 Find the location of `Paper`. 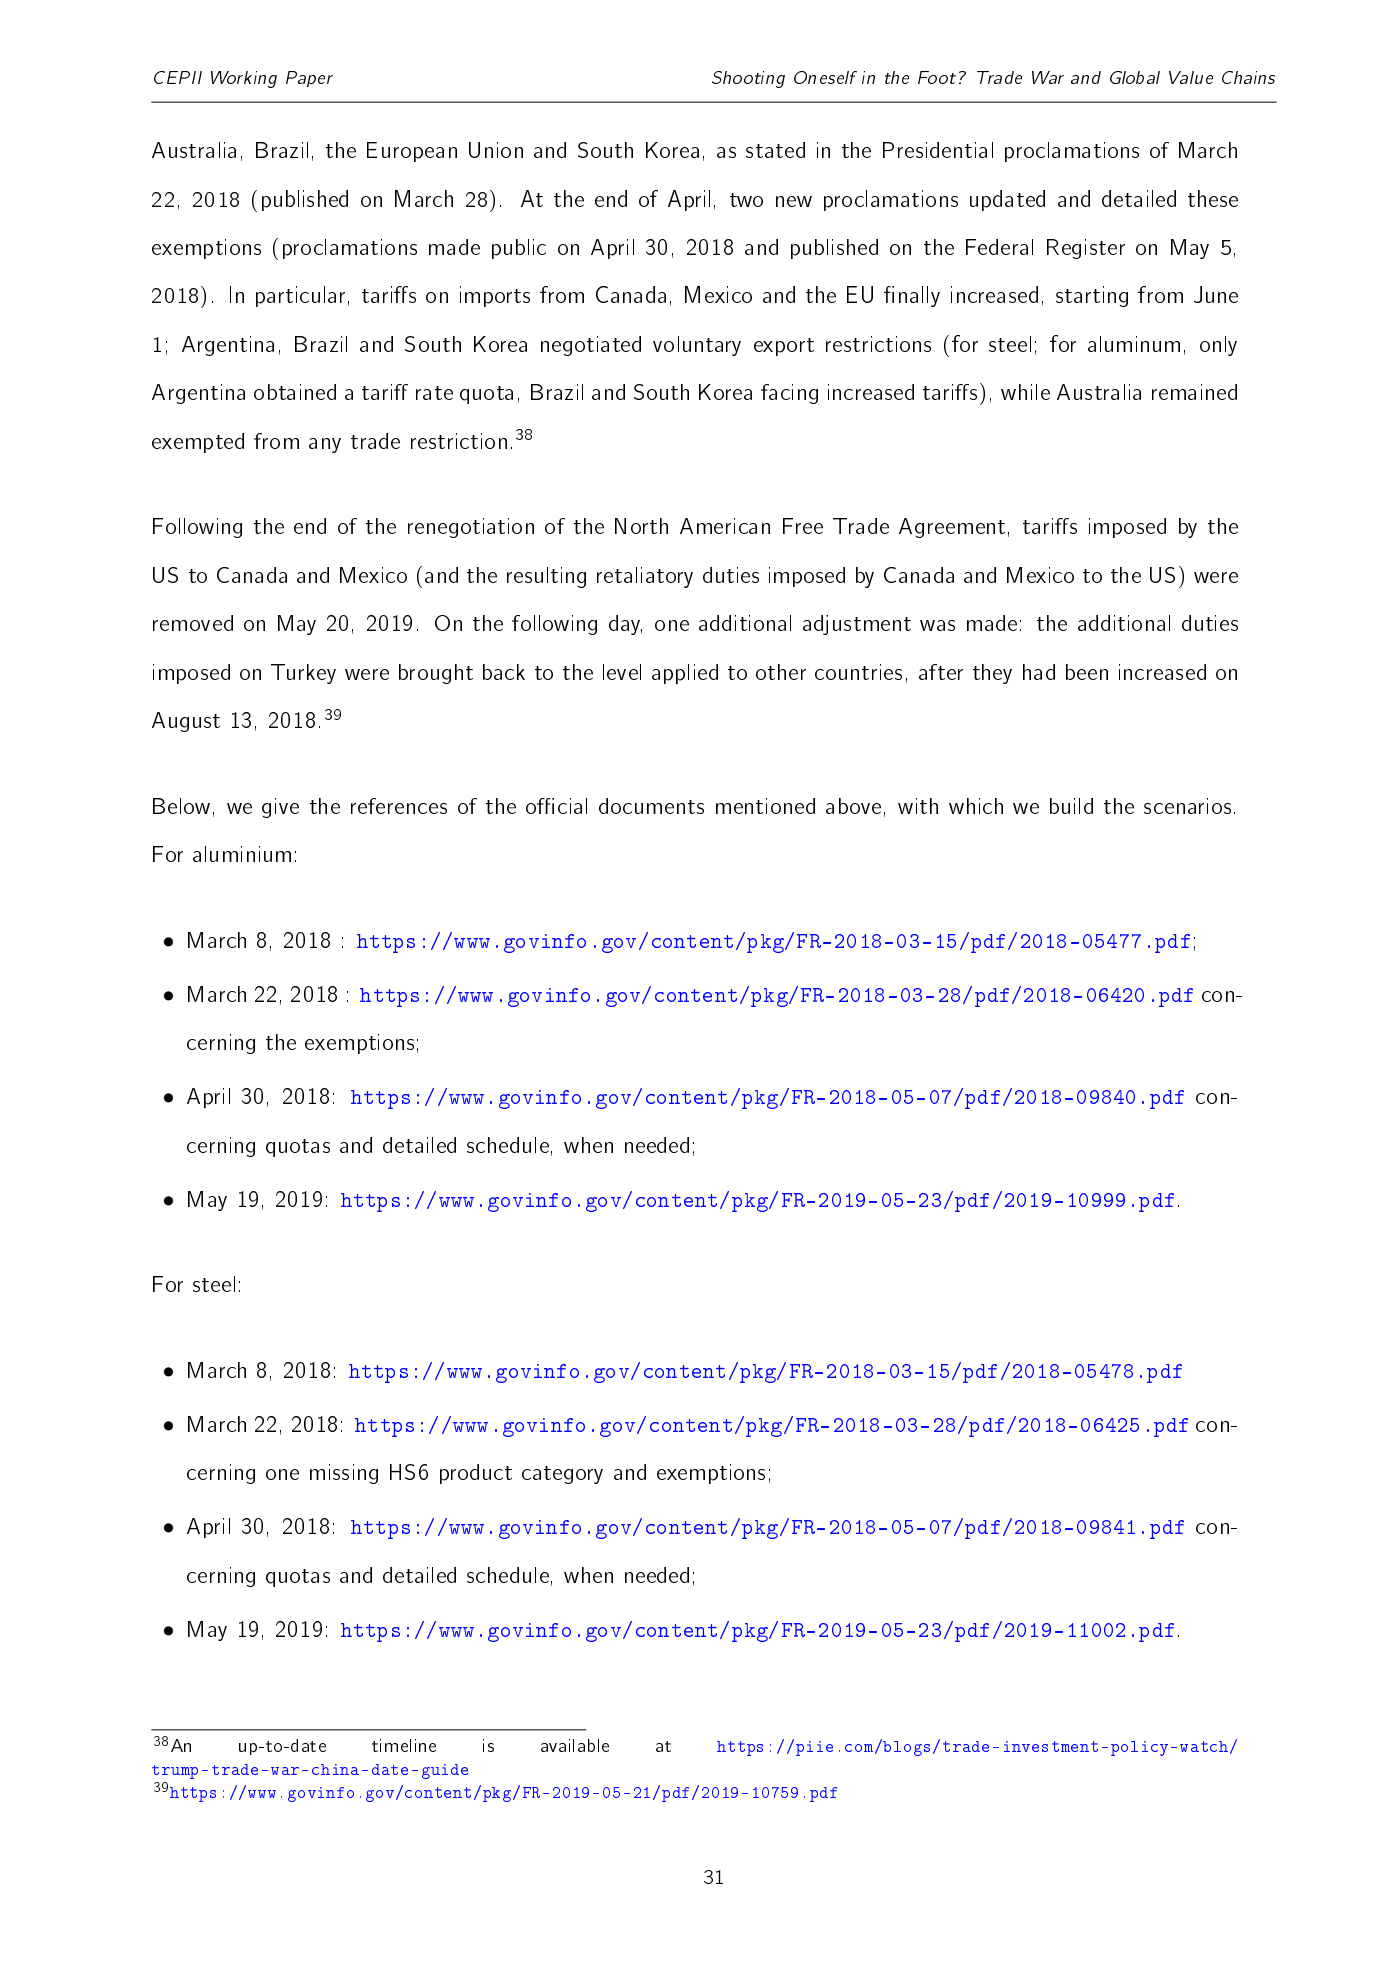

Paper is located at coordinates (309, 79).
